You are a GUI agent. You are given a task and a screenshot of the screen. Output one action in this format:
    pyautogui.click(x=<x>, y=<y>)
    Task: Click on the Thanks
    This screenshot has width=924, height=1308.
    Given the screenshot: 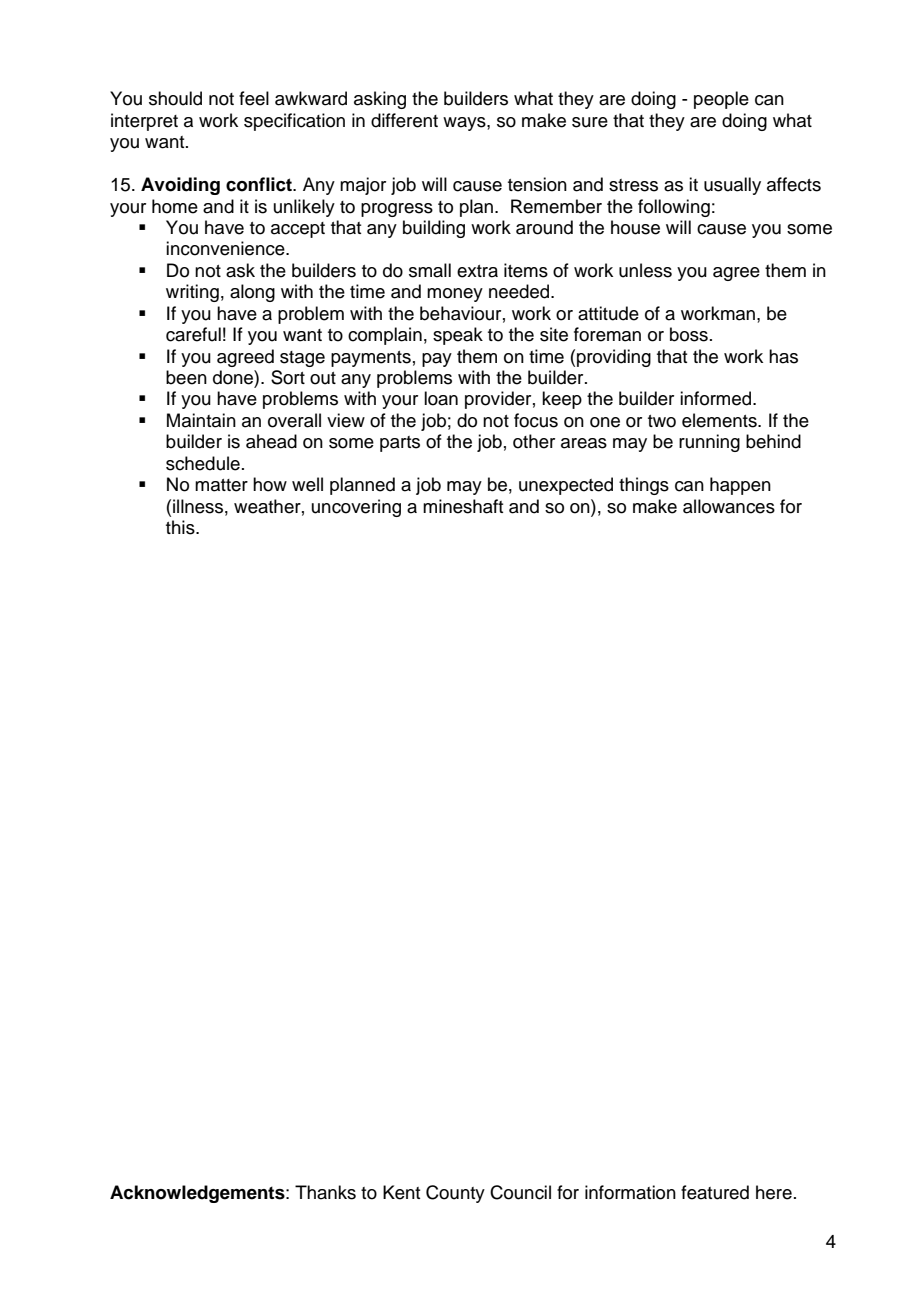 What is the action you would take?
    pyautogui.click(x=325, y=1192)
